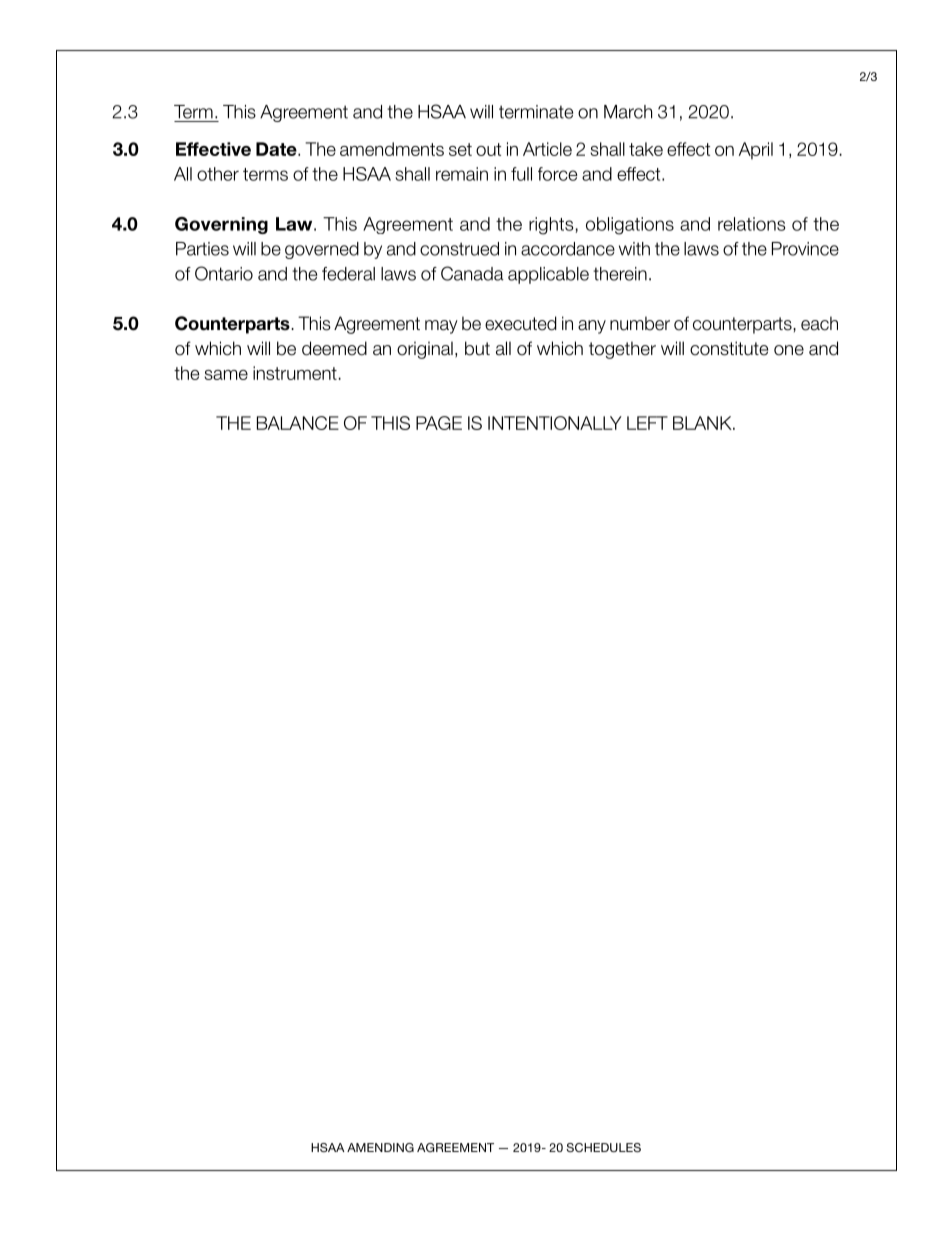 This image has width=952, height=1233. What do you see at coordinates (729, 348) in the image?
I see `constitute` at bounding box center [729, 348].
